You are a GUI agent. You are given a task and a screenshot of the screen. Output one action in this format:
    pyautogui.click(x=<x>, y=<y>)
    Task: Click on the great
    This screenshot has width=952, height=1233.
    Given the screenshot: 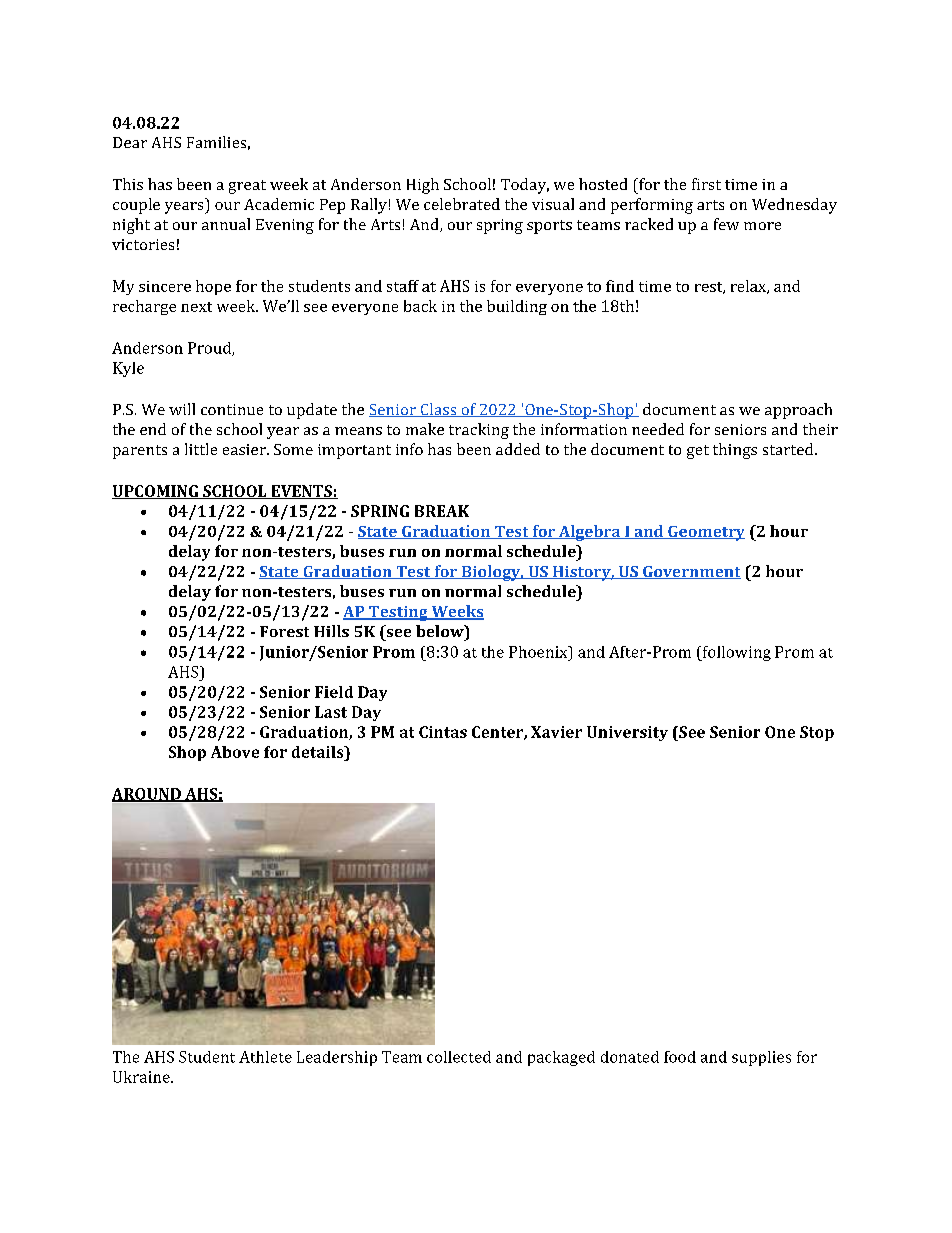 What is the action you would take?
    pyautogui.click(x=247, y=187)
